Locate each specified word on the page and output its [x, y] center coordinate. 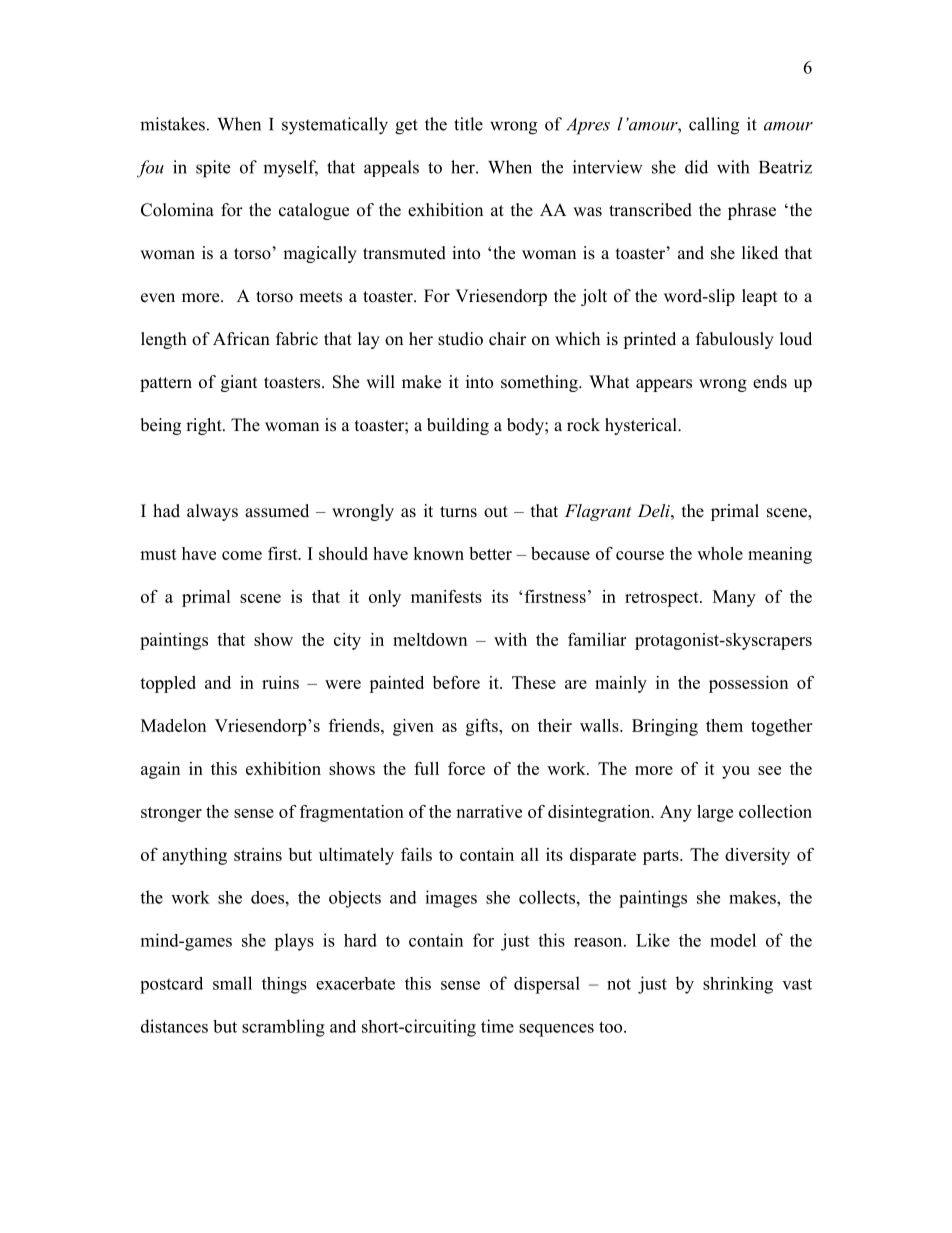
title [468, 124]
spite [213, 169]
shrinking [738, 985]
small [232, 983]
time [497, 1026]
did [696, 167]
